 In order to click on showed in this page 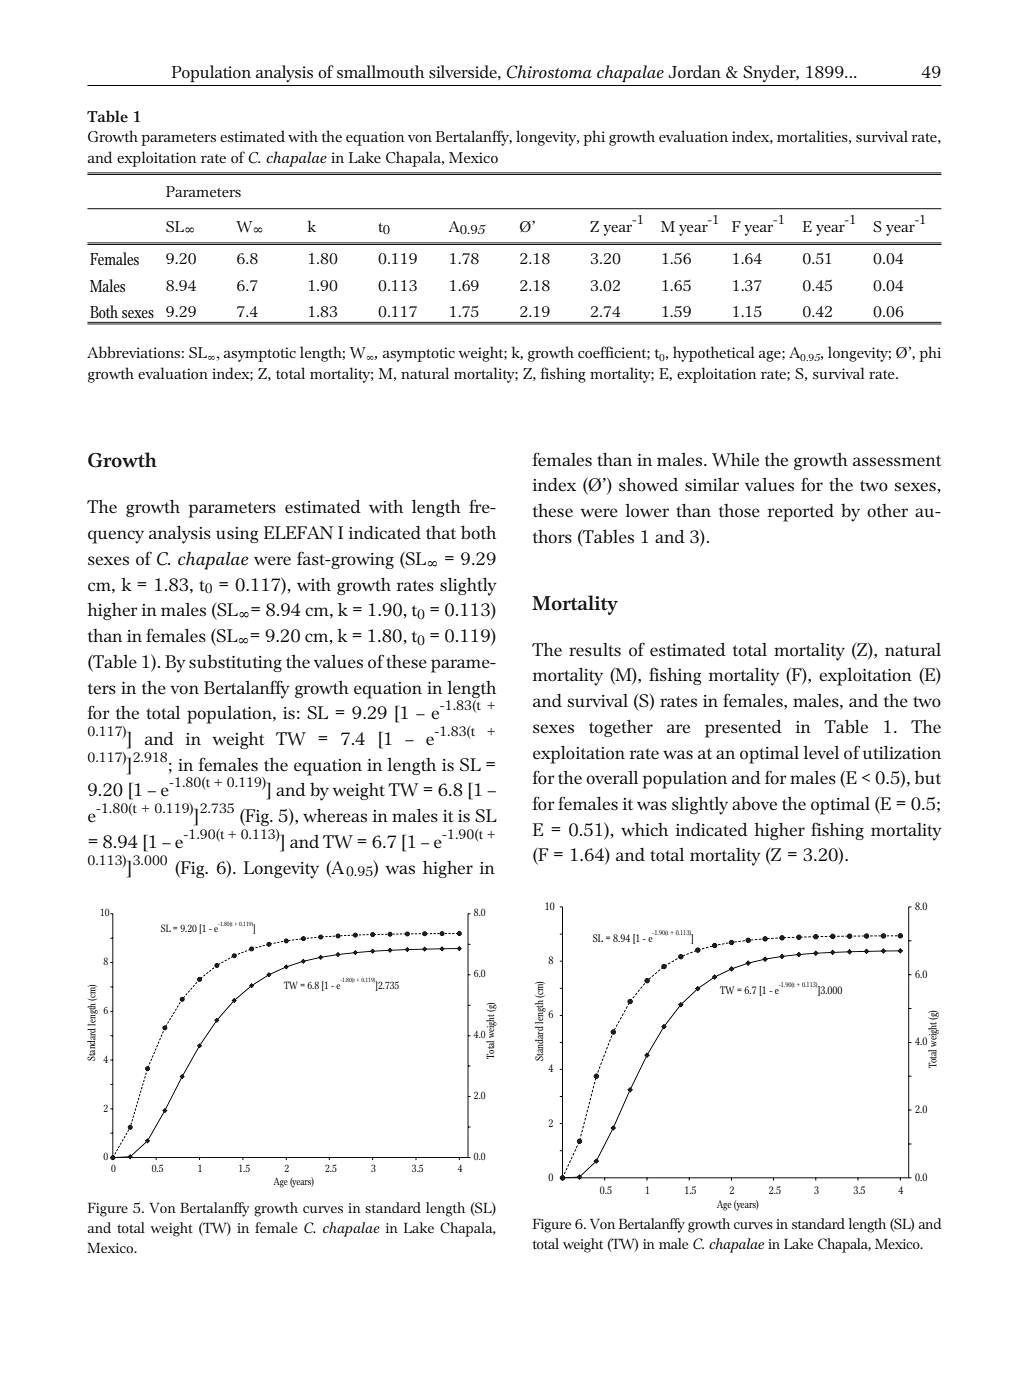, I will do `click(648, 485)`.
